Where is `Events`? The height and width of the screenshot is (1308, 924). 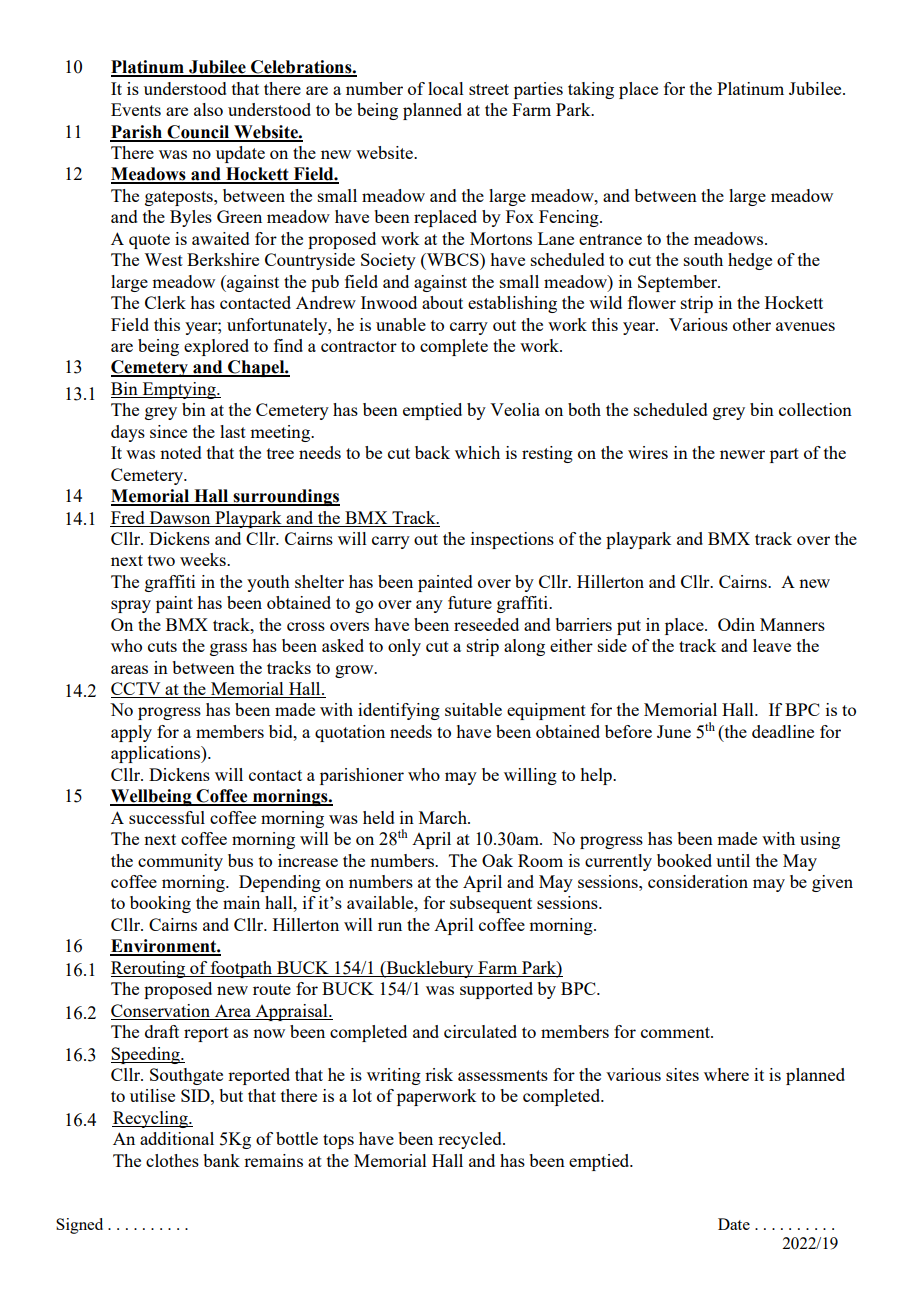
Events is located at coordinates (136, 109).
